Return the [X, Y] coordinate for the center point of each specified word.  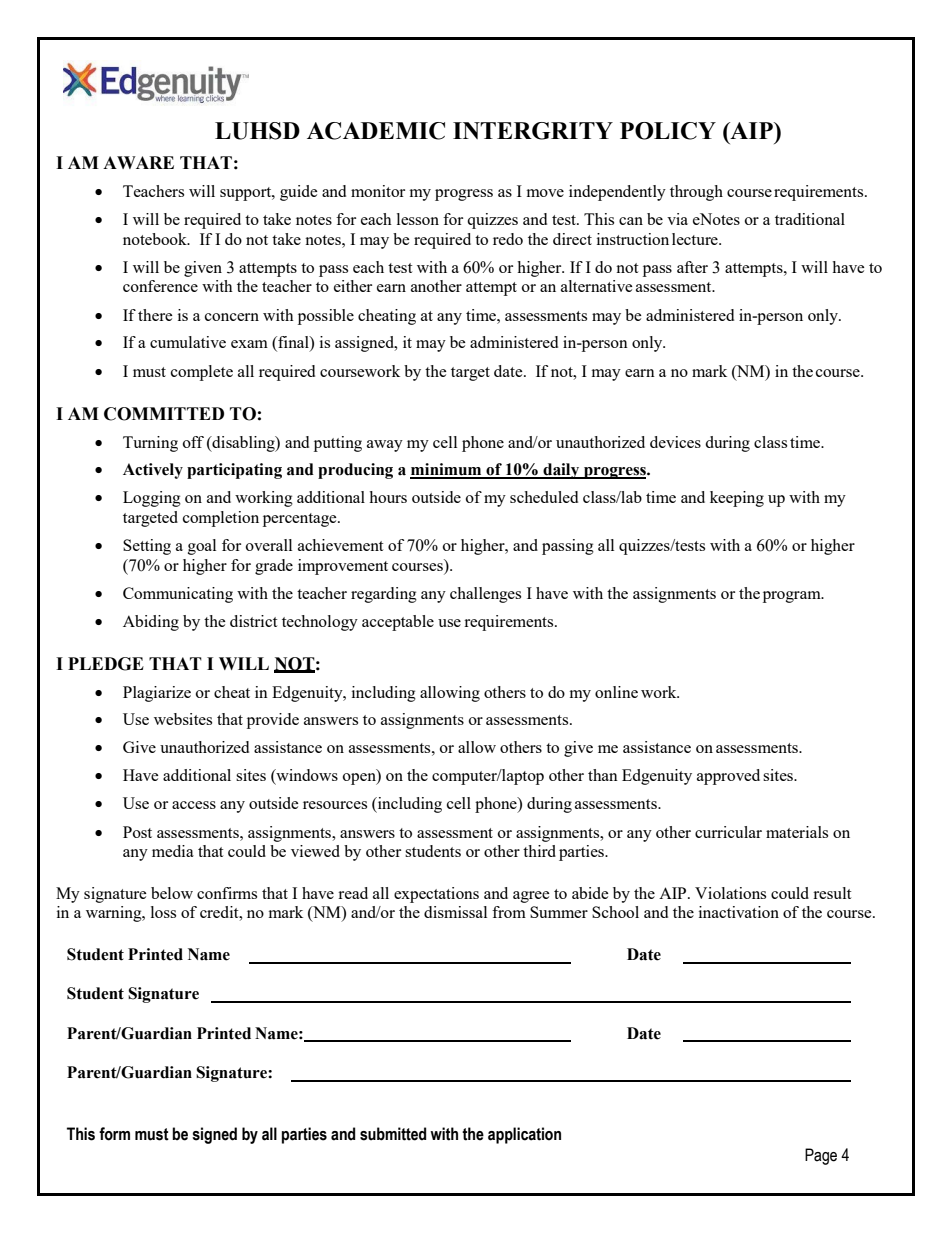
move [545, 193]
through [696, 193]
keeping [737, 499]
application [524, 1135]
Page [821, 1156]
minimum [447, 470]
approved [728, 777]
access [194, 805]
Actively [153, 471]
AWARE [138, 162]
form [114, 1134]
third [539, 851]
